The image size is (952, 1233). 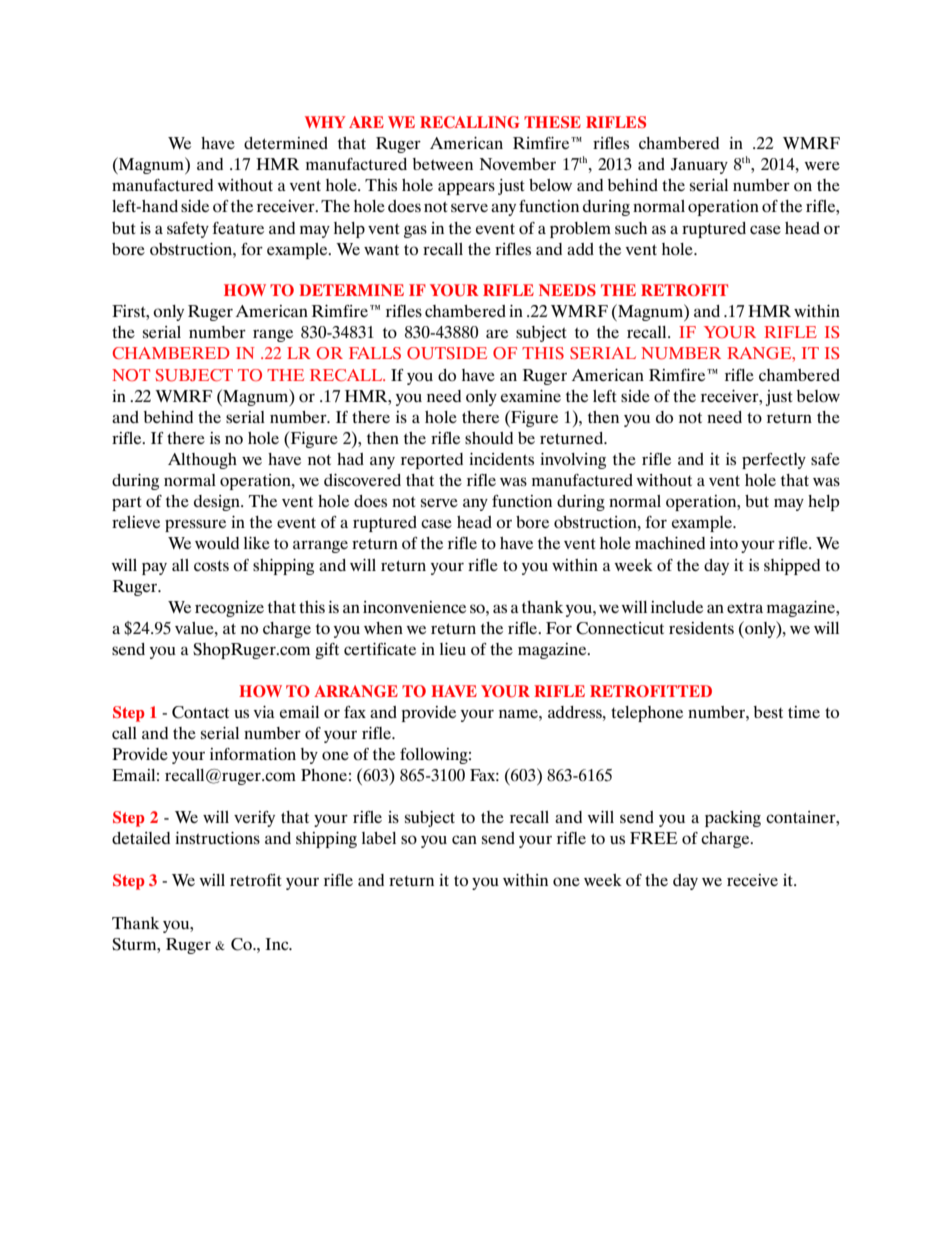 I want to click on WHY, so click(x=325, y=122).
